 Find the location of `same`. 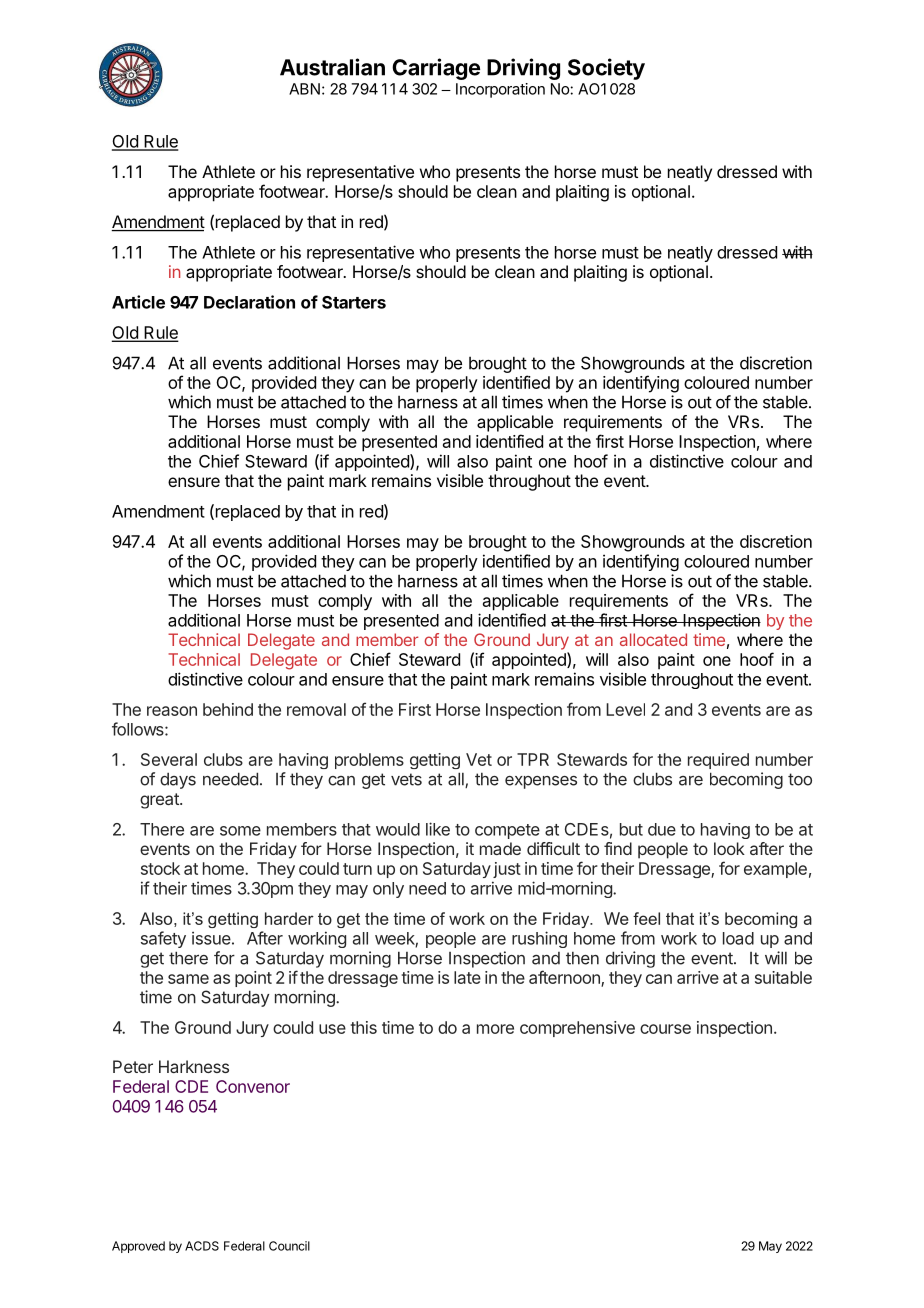

same is located at coordinates (188, 979).
